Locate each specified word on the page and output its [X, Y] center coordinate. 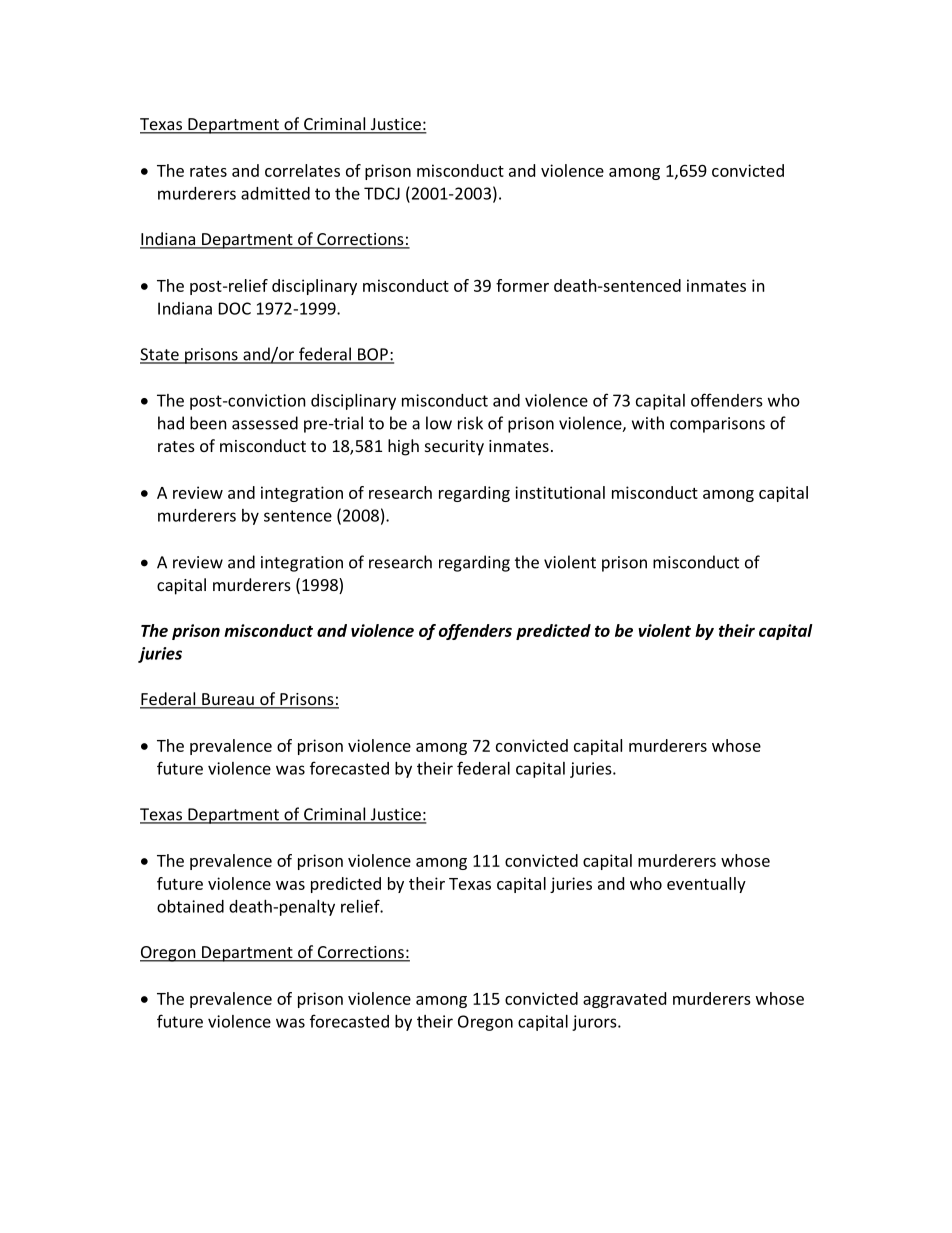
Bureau [228, 700]
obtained [190, 906]
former [522, 285]
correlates [302, 170]
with [648, 423]
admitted [275, 193]
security [454, 448]
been [208, 423]
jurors [595, 1023]
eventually [706, 885]
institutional [560, 492]
